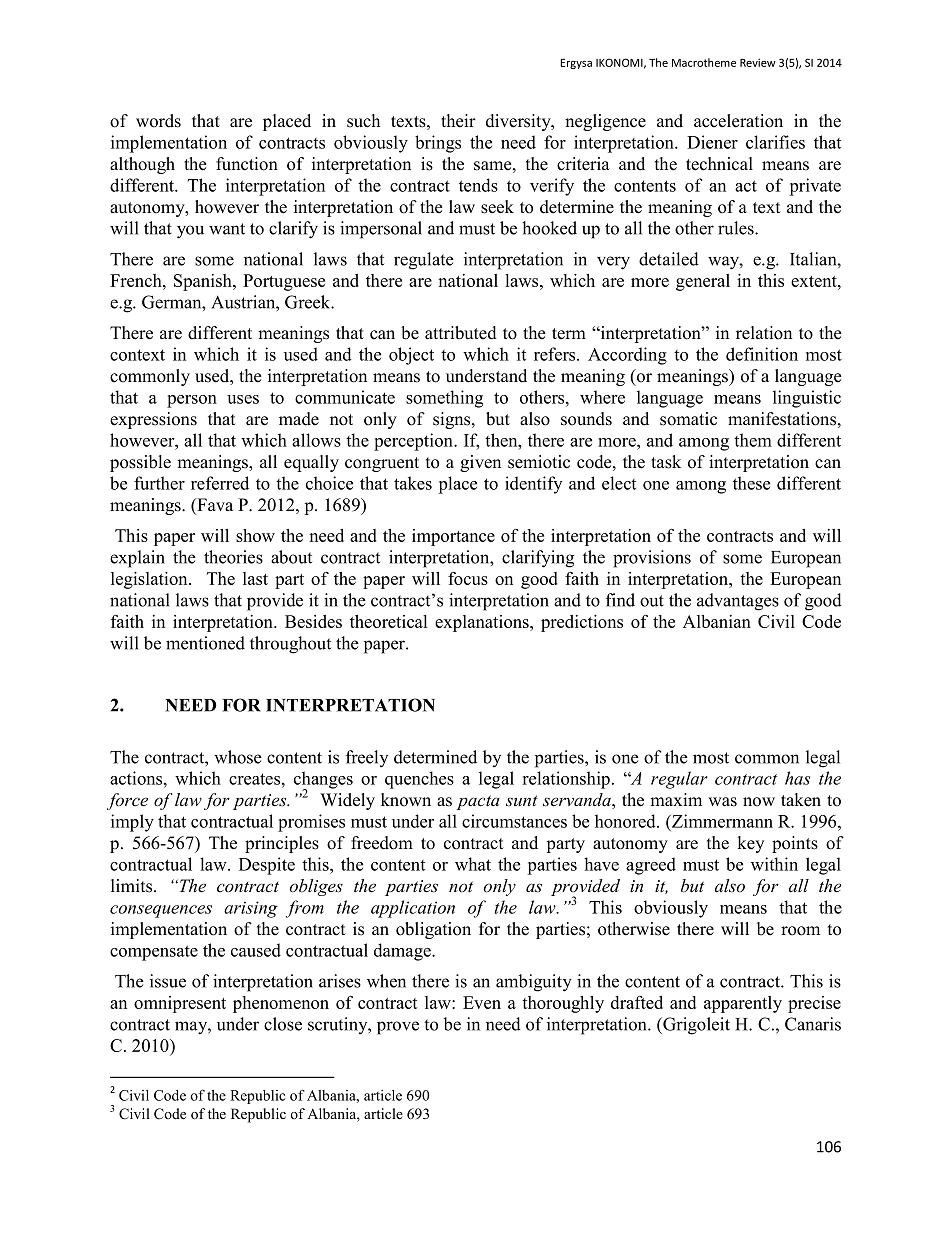  Describe the element at coordinates (738, 602) in the screenshot. I see `advantages` at that location.
